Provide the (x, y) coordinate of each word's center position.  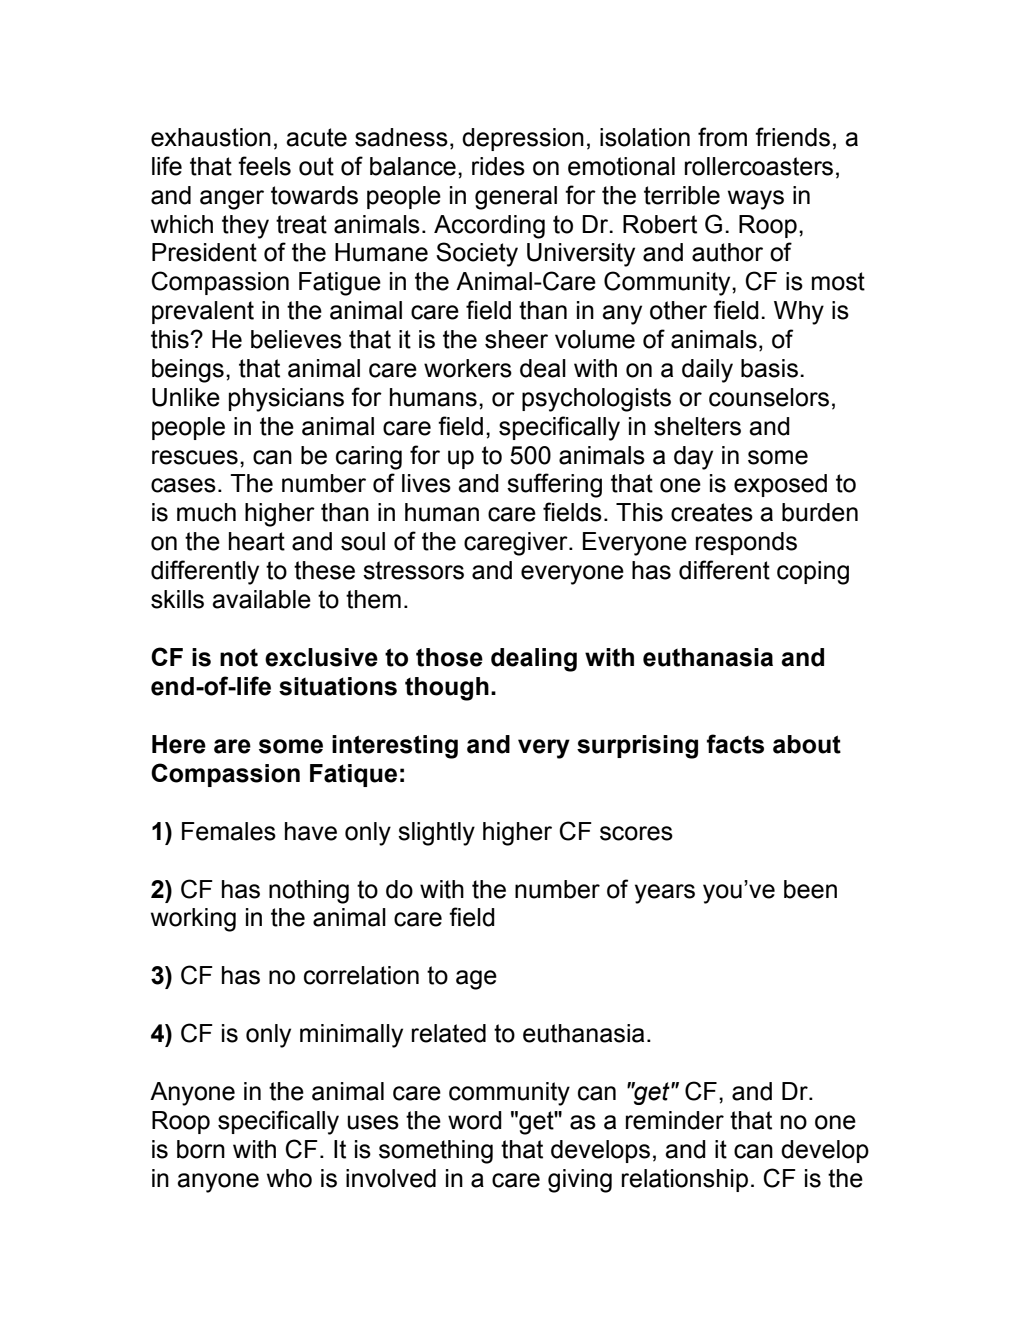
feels (264, 166)
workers (468, 368)
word (475, 1120)
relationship (685, 1180)
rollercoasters (759, 166)
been (810, 889)
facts (735, 744)
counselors (769, 397)
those (449, 657)
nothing (309, 892)
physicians (286, 400)
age (476, 980)
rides (498, 166)
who (289, 1178)
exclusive (321, 657)
